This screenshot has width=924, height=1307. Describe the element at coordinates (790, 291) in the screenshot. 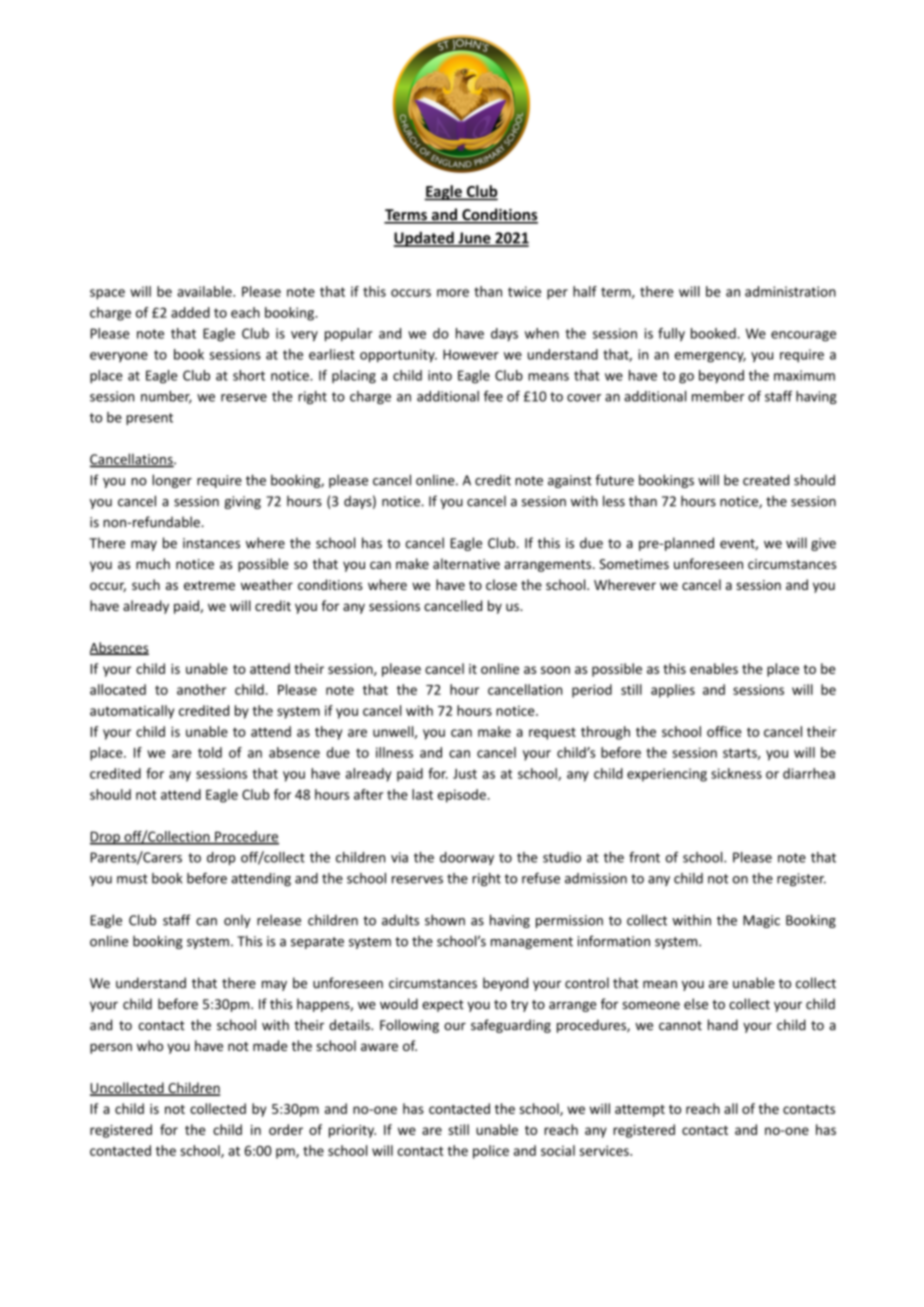

I see `administration` at that location.
